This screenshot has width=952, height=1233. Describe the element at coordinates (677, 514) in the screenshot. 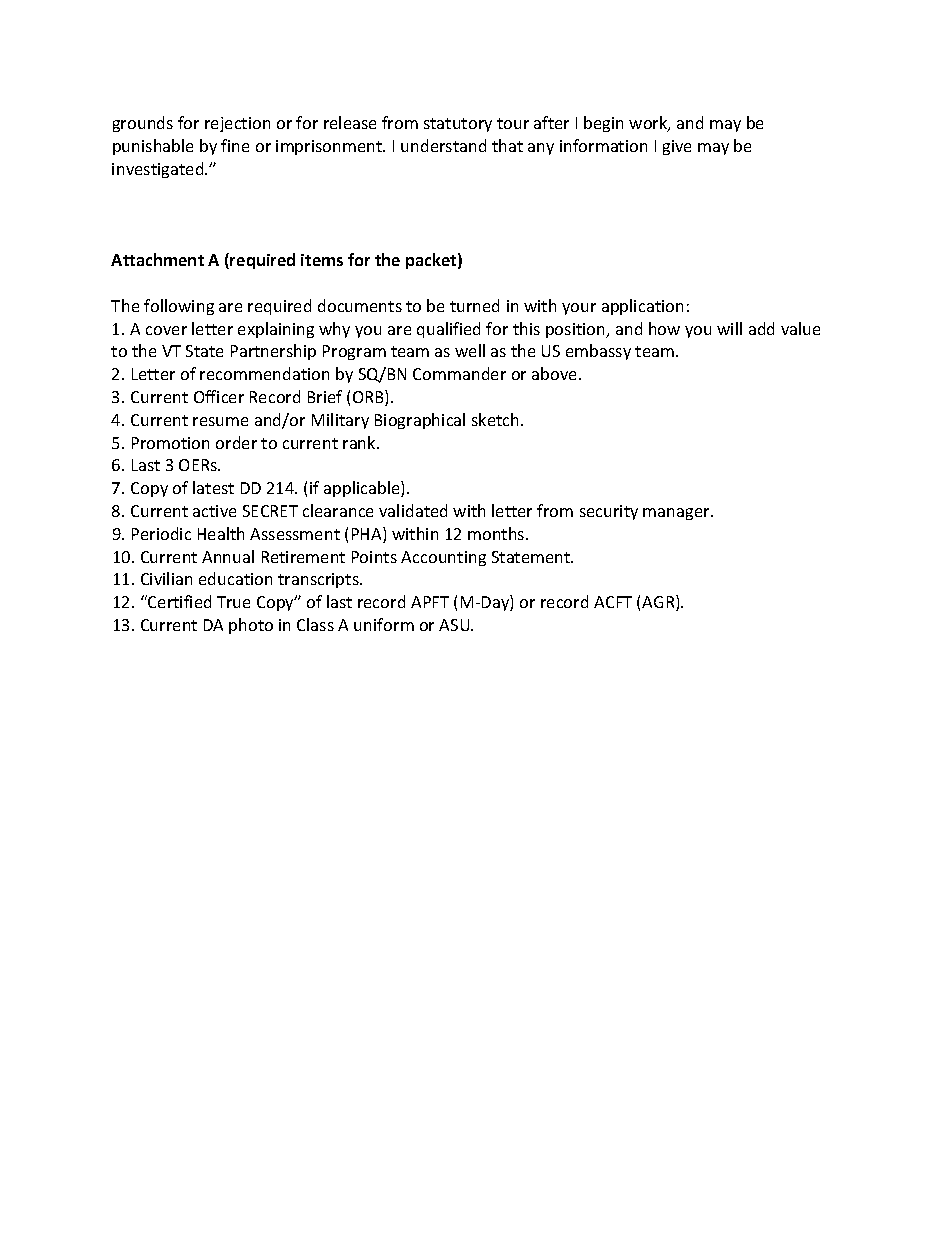

I see `manager` at that location.
